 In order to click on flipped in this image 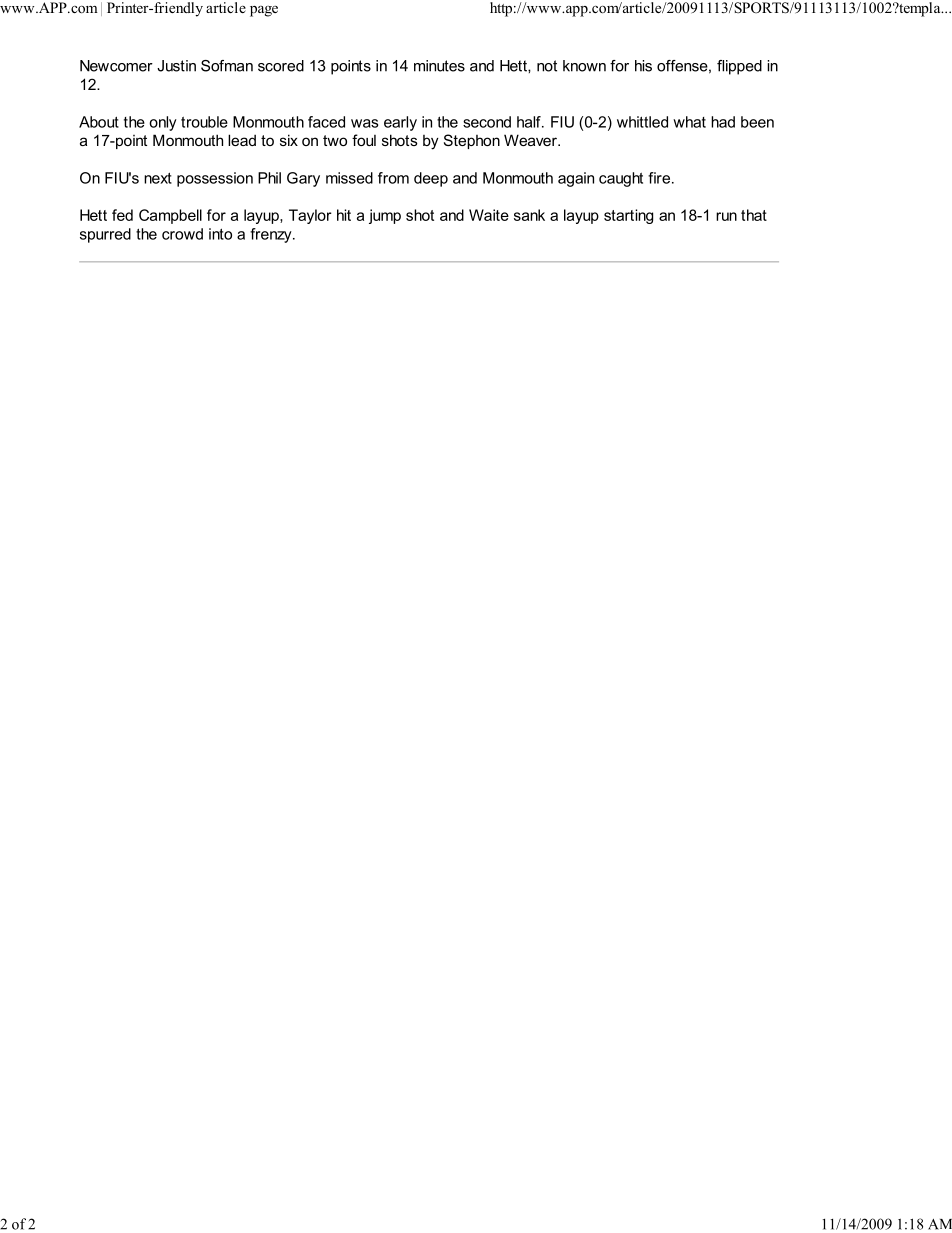, I will do `click(739, 67)`.
